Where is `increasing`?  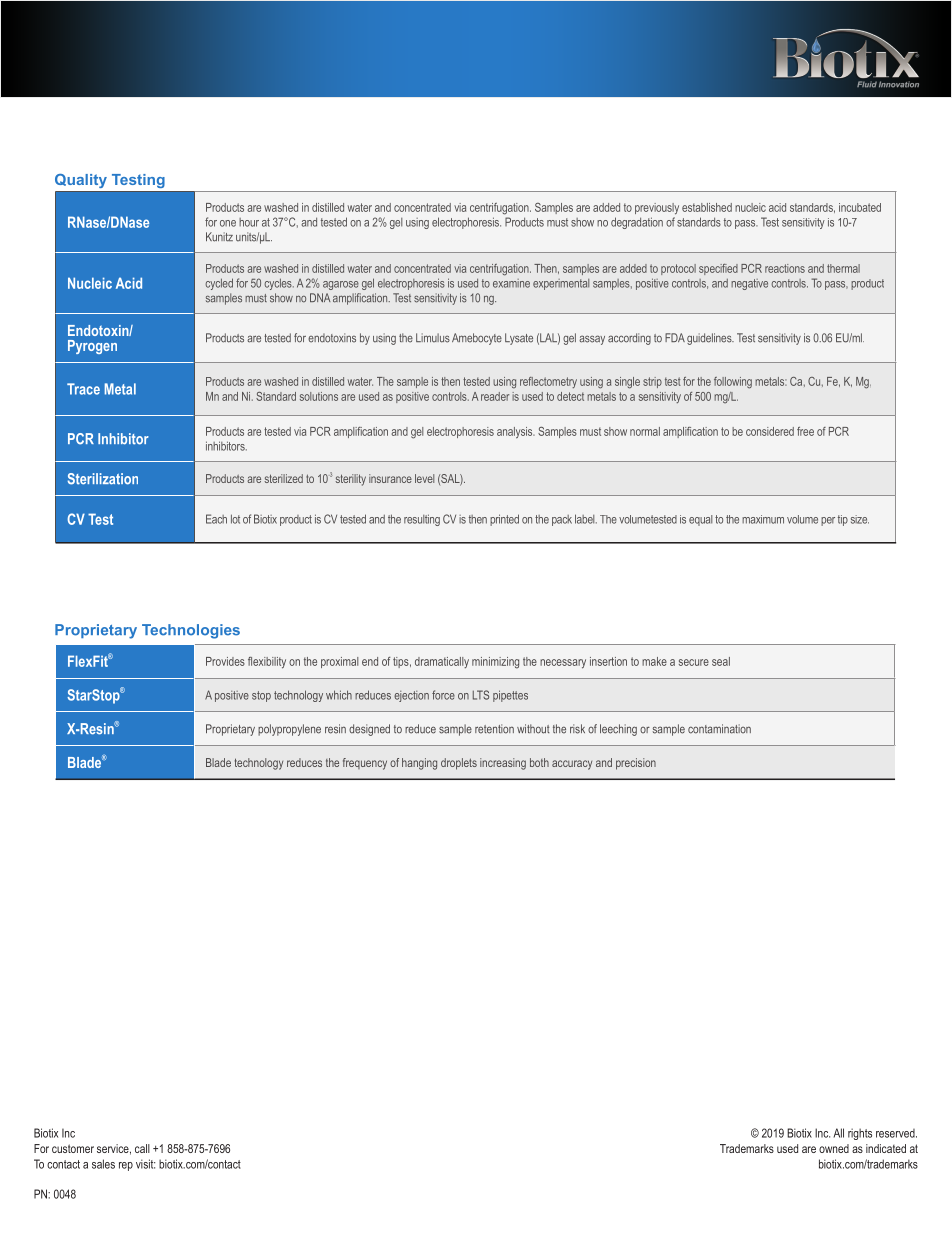
increasing is located at coordinates (503, 764).
